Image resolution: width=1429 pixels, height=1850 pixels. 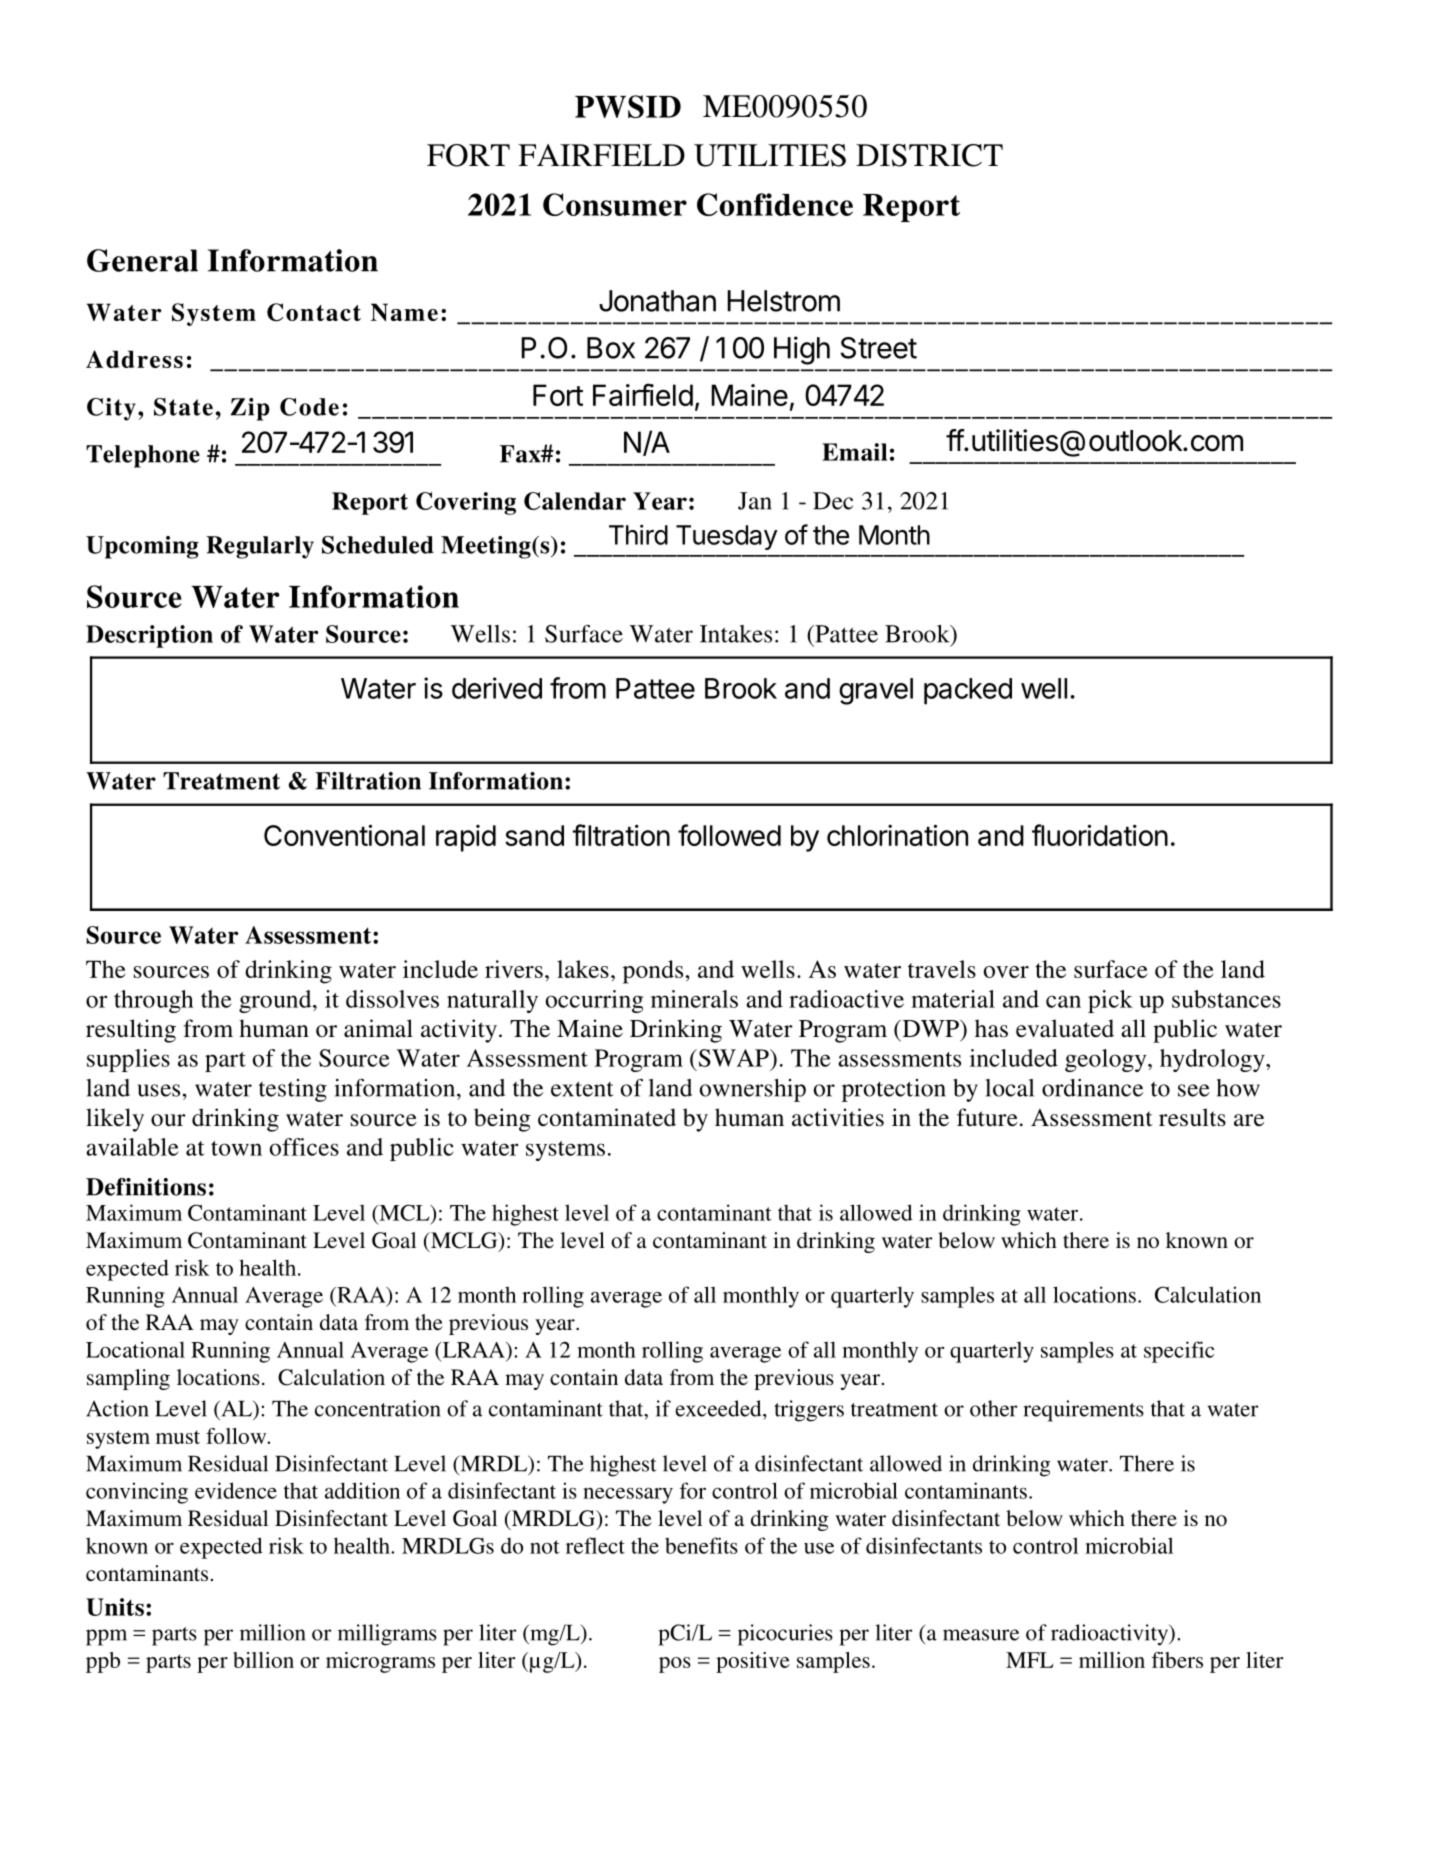 I want to click on DISTRICT, so click(x=929, y=155).
